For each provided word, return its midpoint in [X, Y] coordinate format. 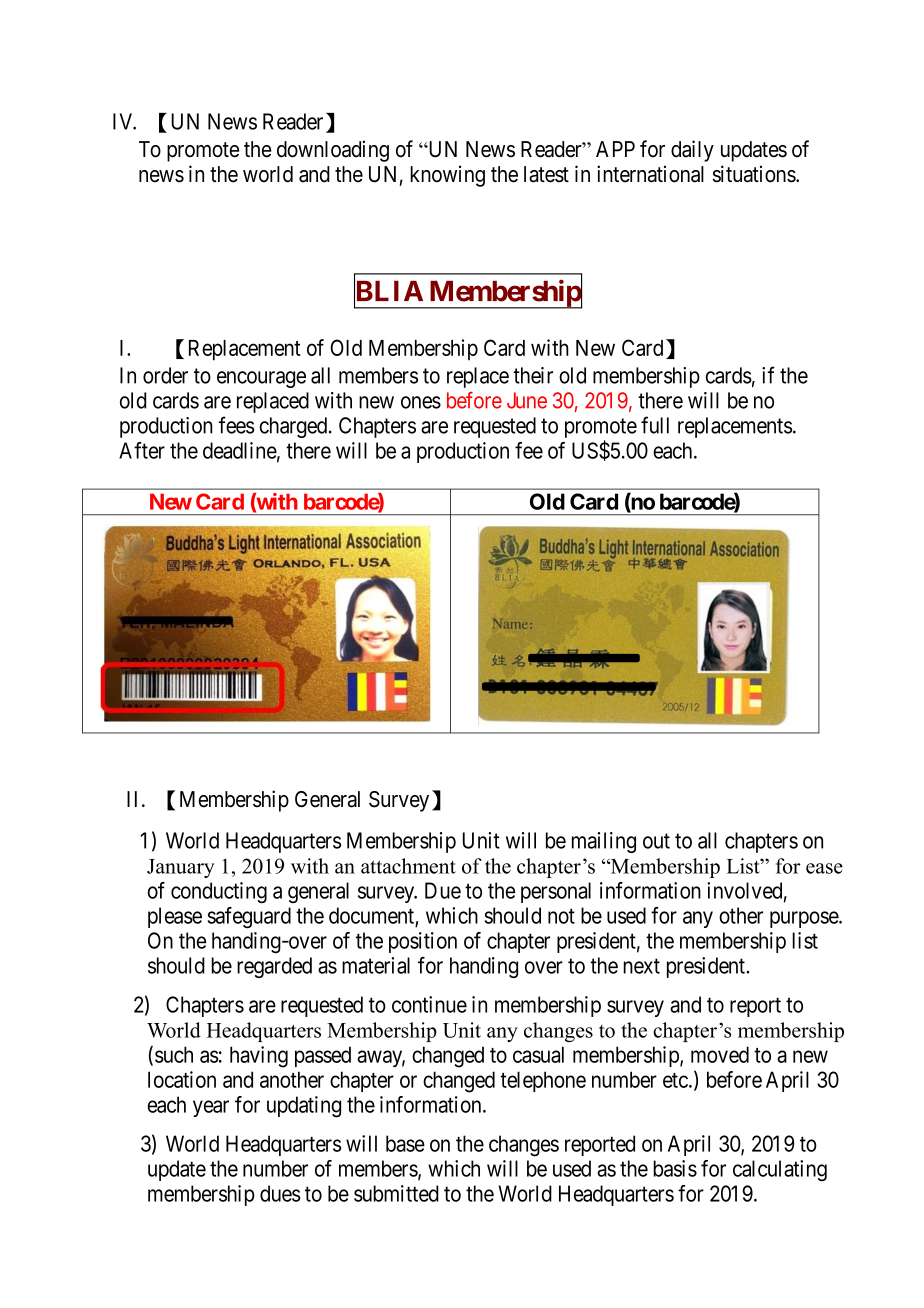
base [405, 1143]
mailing [604, 842]
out [656, 841]
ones [421, 402]
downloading [333, 151]
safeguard [249, 917]
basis [675, 1168]
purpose [805, 919]
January [181, 868]
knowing [447, 176]
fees [237, 425]
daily [692, 151]
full [655, 425]
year [211, 1108]
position [423, 942]
